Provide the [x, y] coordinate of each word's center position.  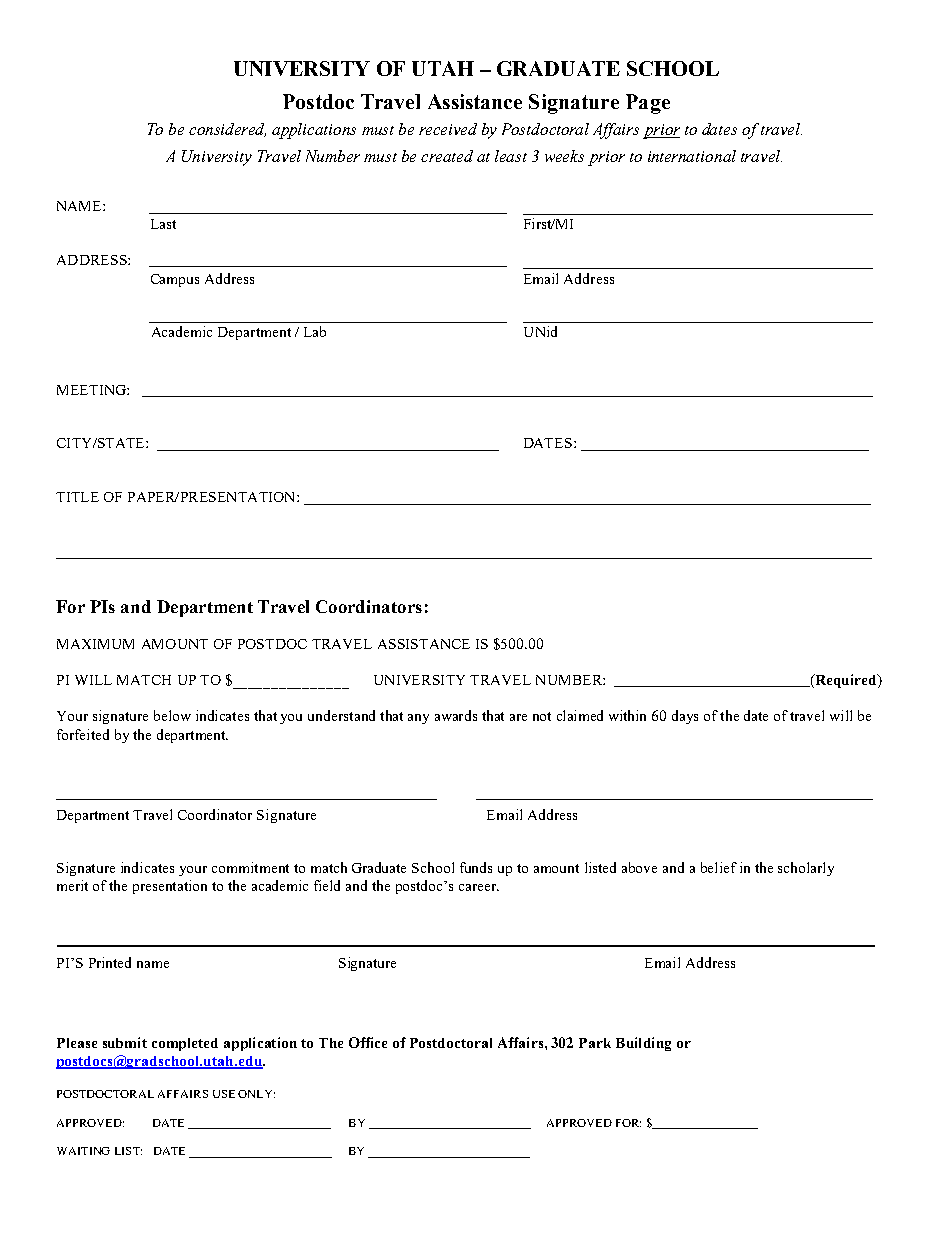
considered [227, 130]
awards [456, 715]
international [692, 156]
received [448, 129]
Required [846, 681]
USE [224, 1094]
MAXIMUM [95, 644]
